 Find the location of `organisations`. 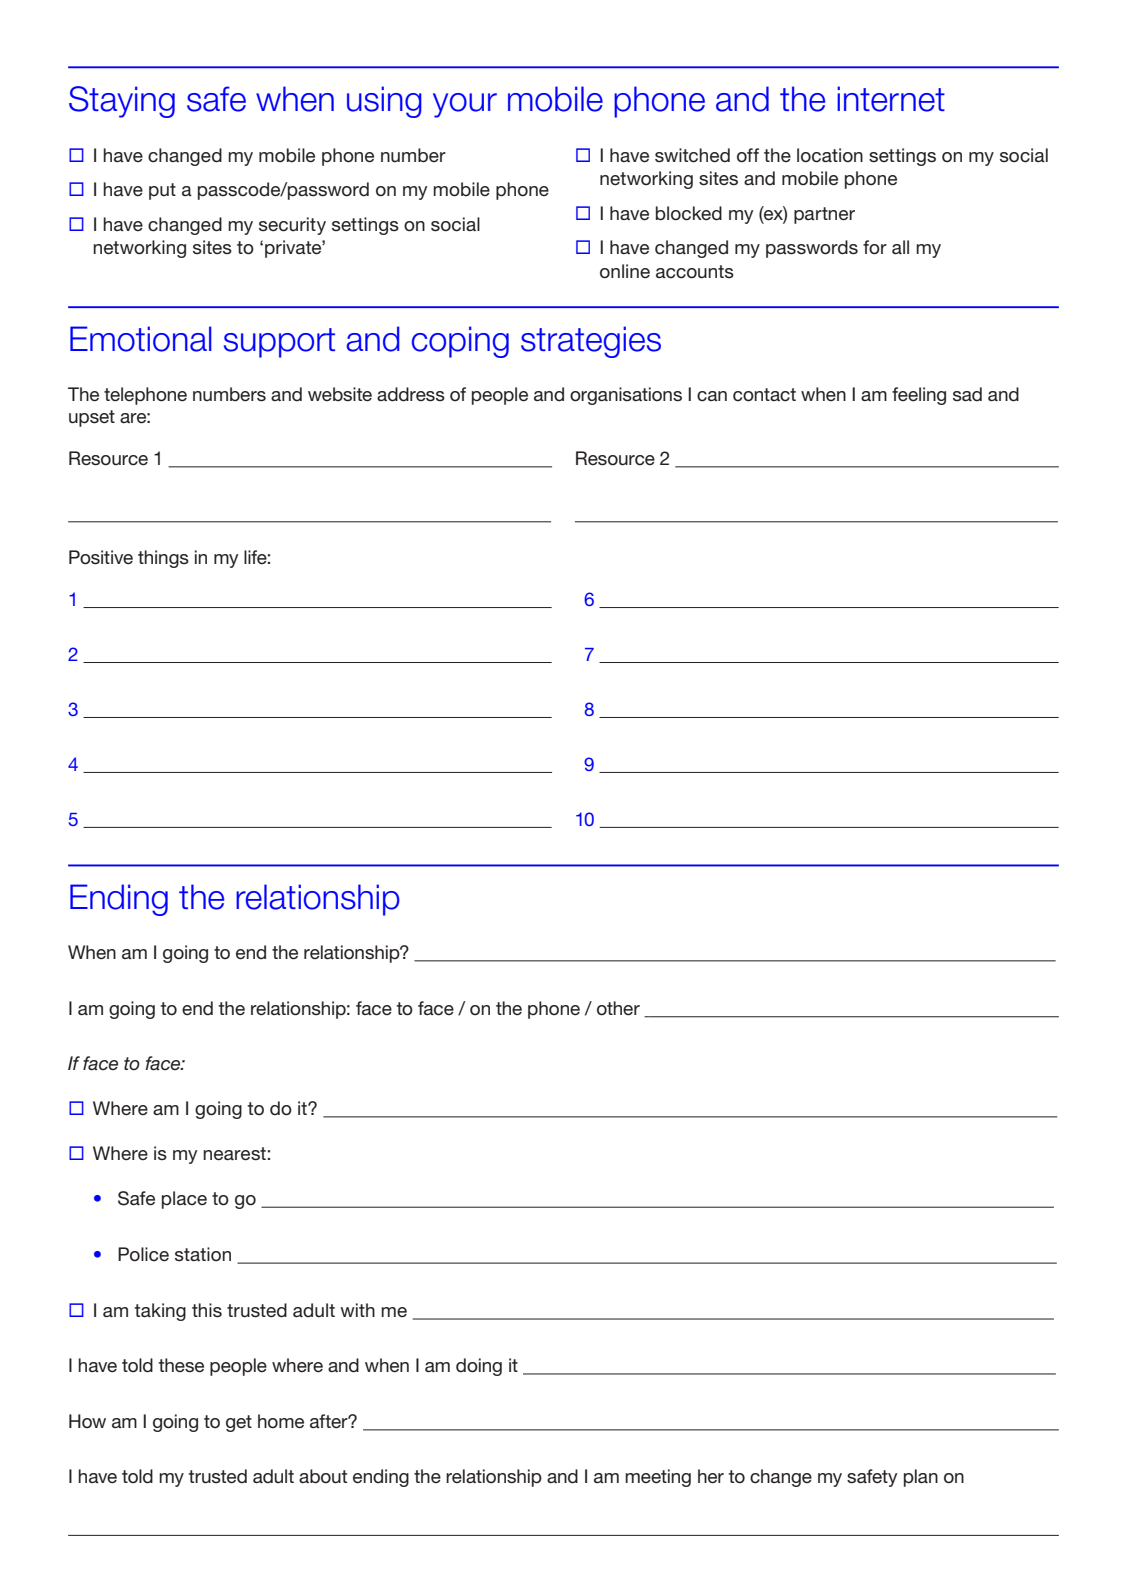

organisations is located at coordinates (626, 396).
